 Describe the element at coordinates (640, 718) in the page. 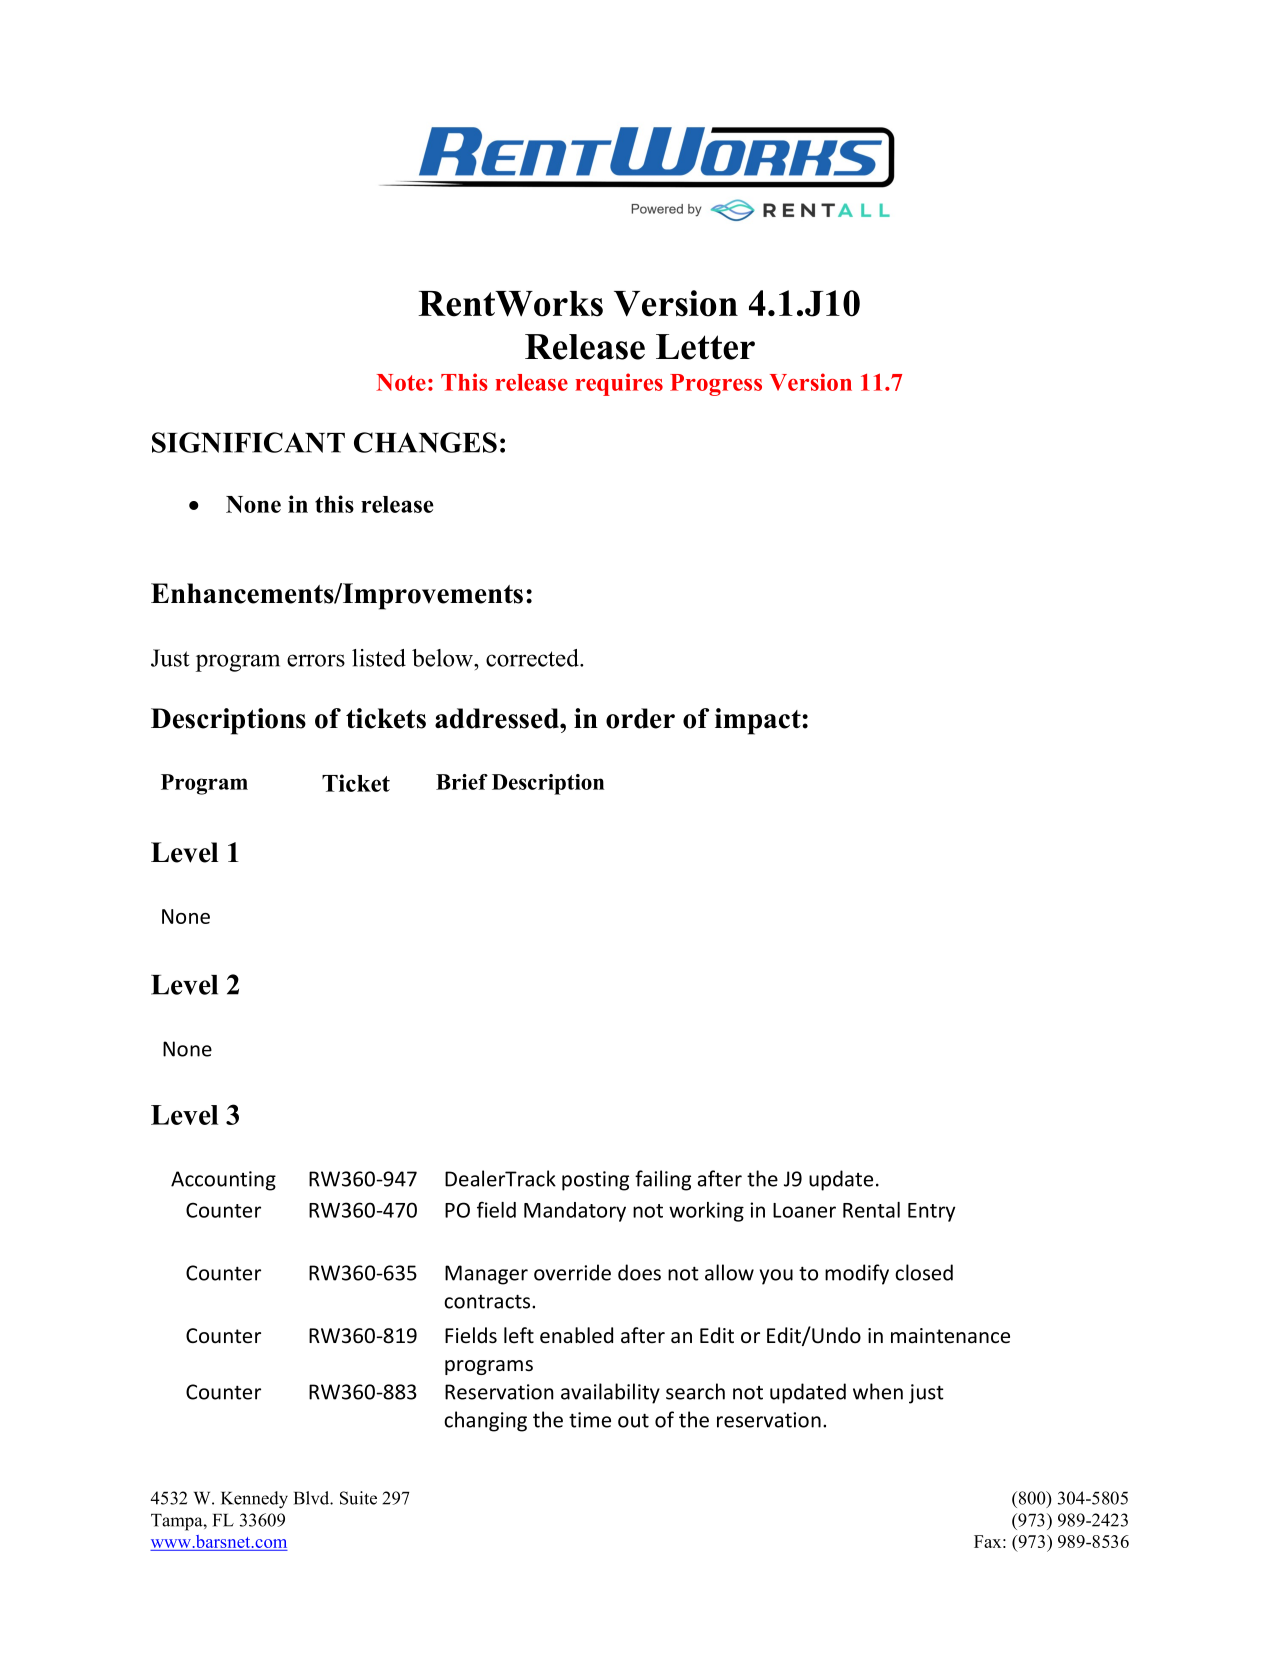

I see `order` at that location.
